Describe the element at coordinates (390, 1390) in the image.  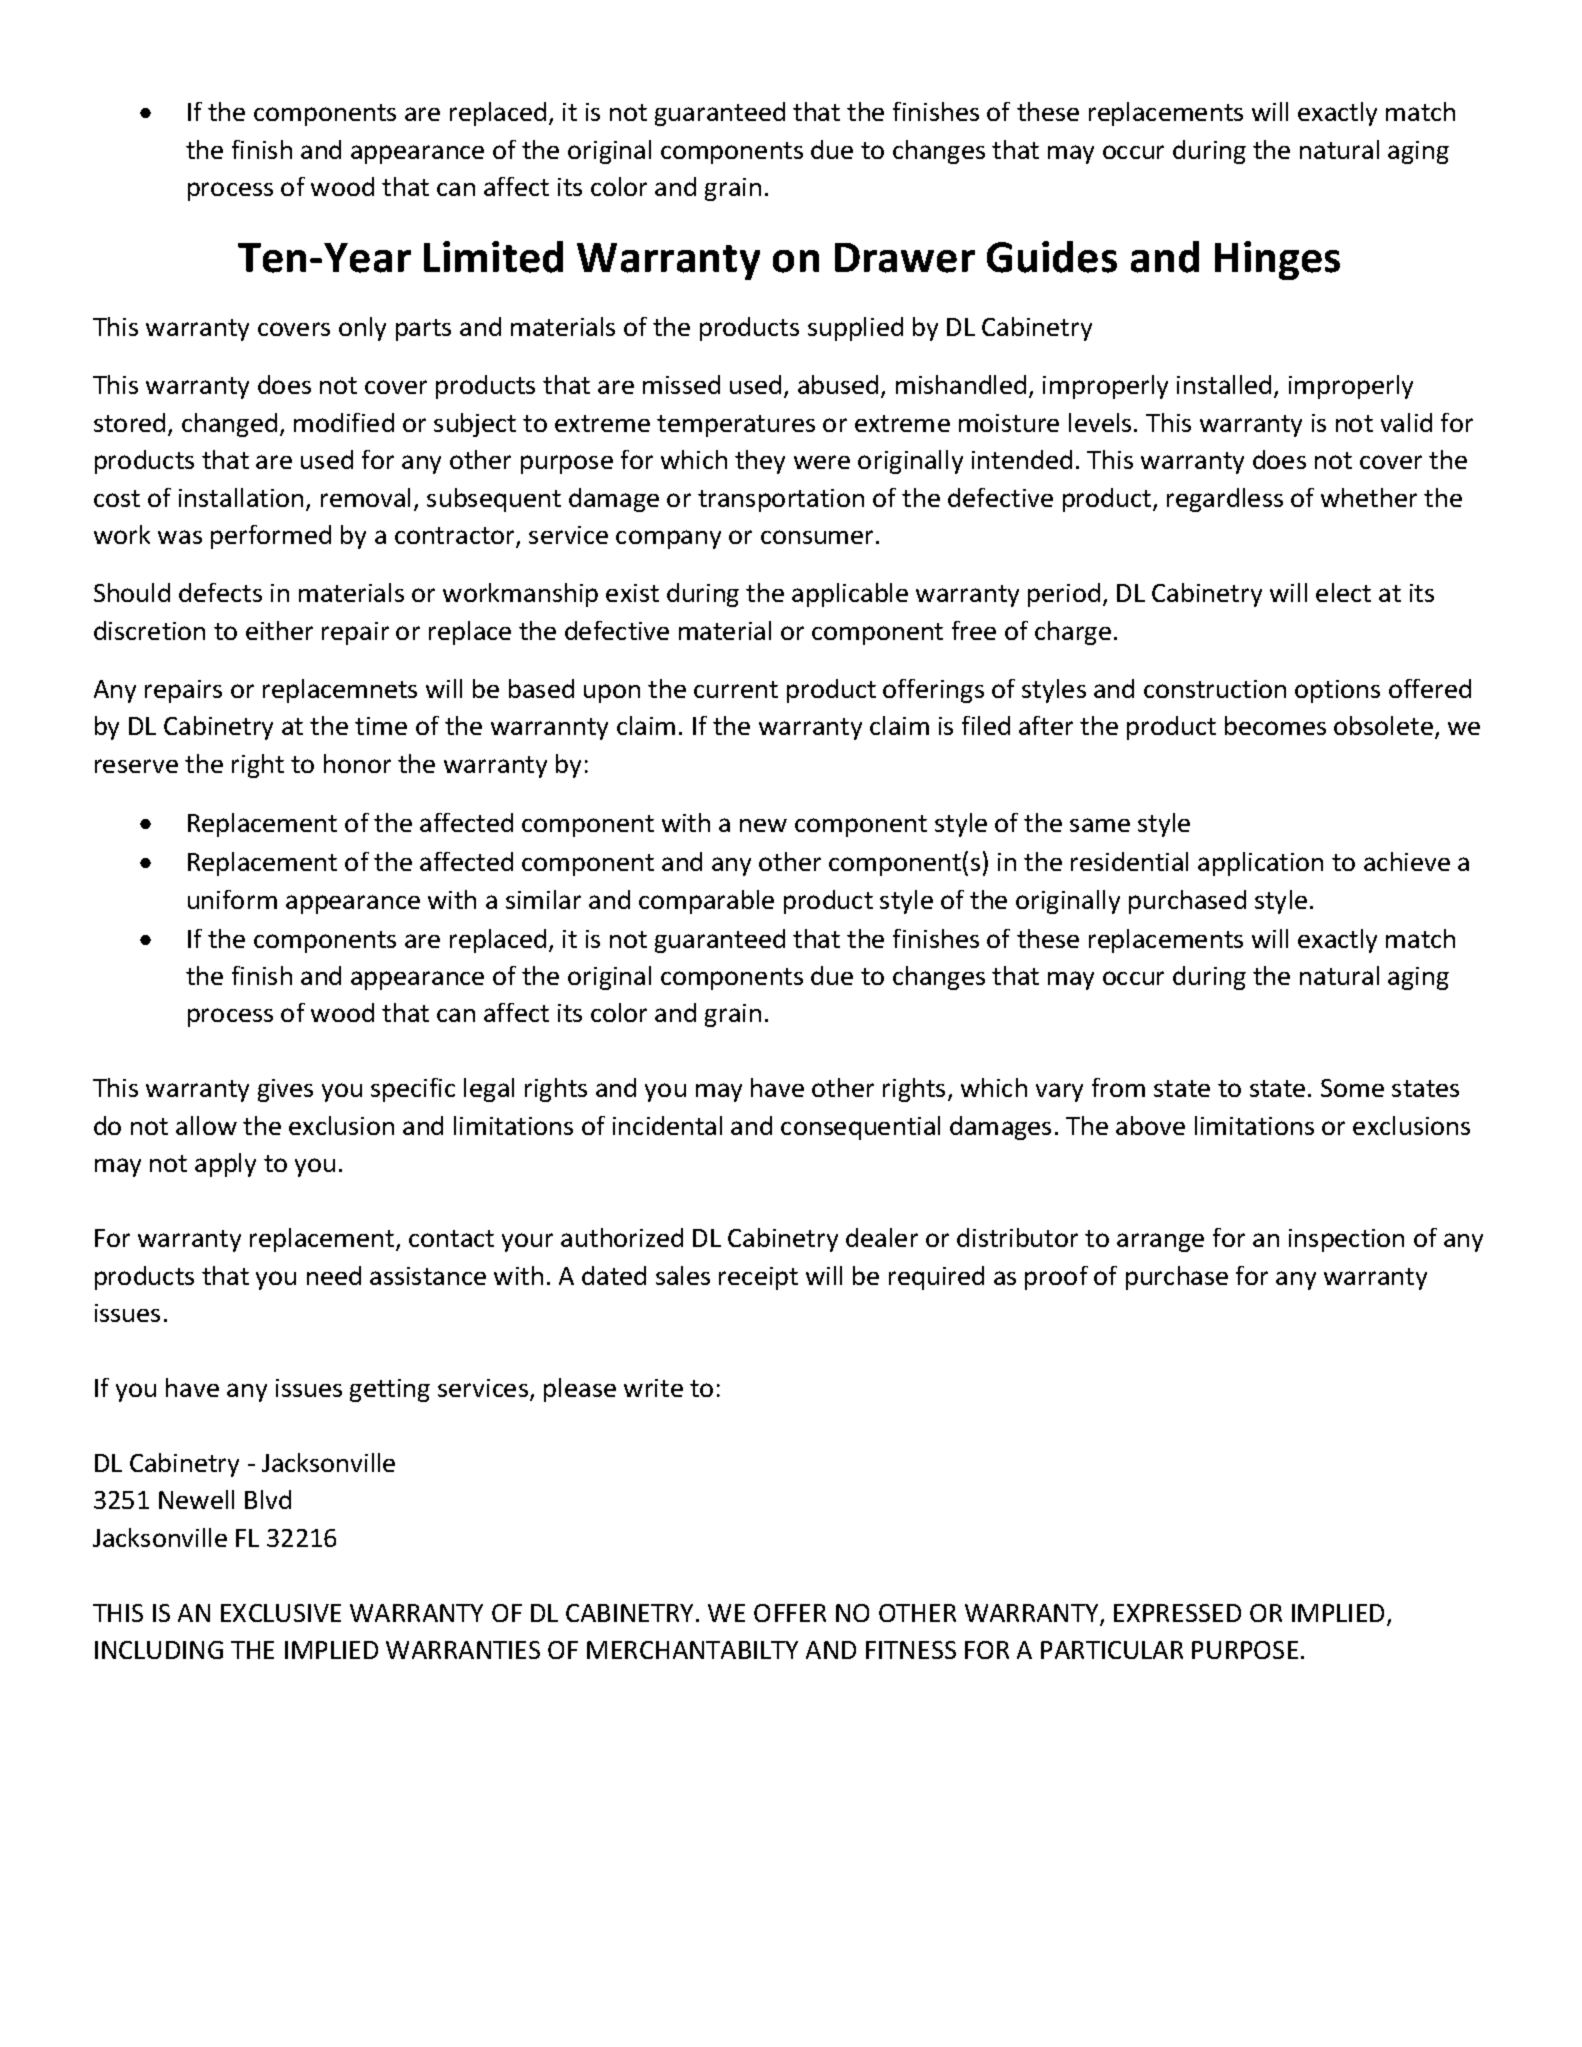
I see `getting` at that location.
